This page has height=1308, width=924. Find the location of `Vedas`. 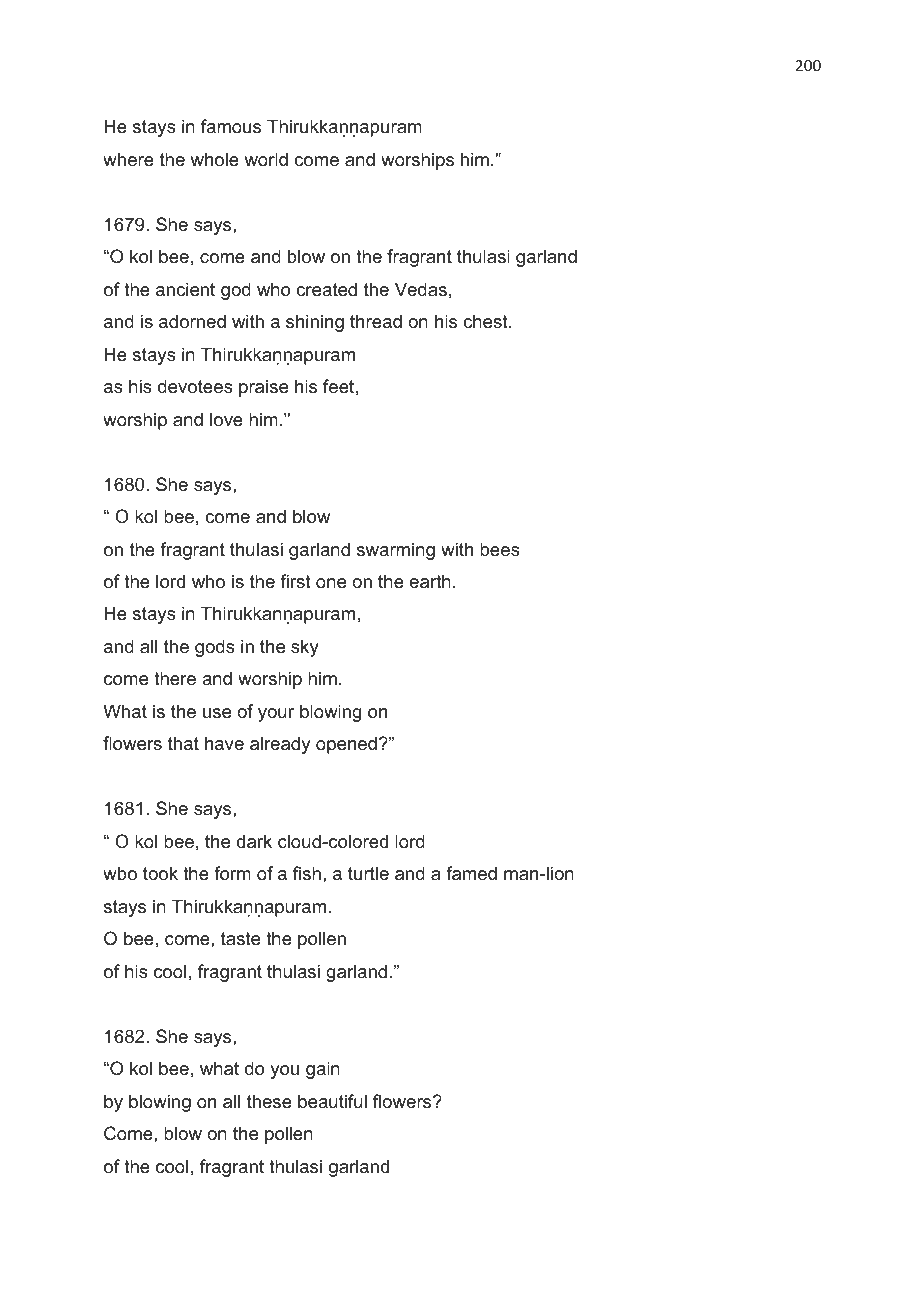

Vedas is located at coordinates (421, 289).
